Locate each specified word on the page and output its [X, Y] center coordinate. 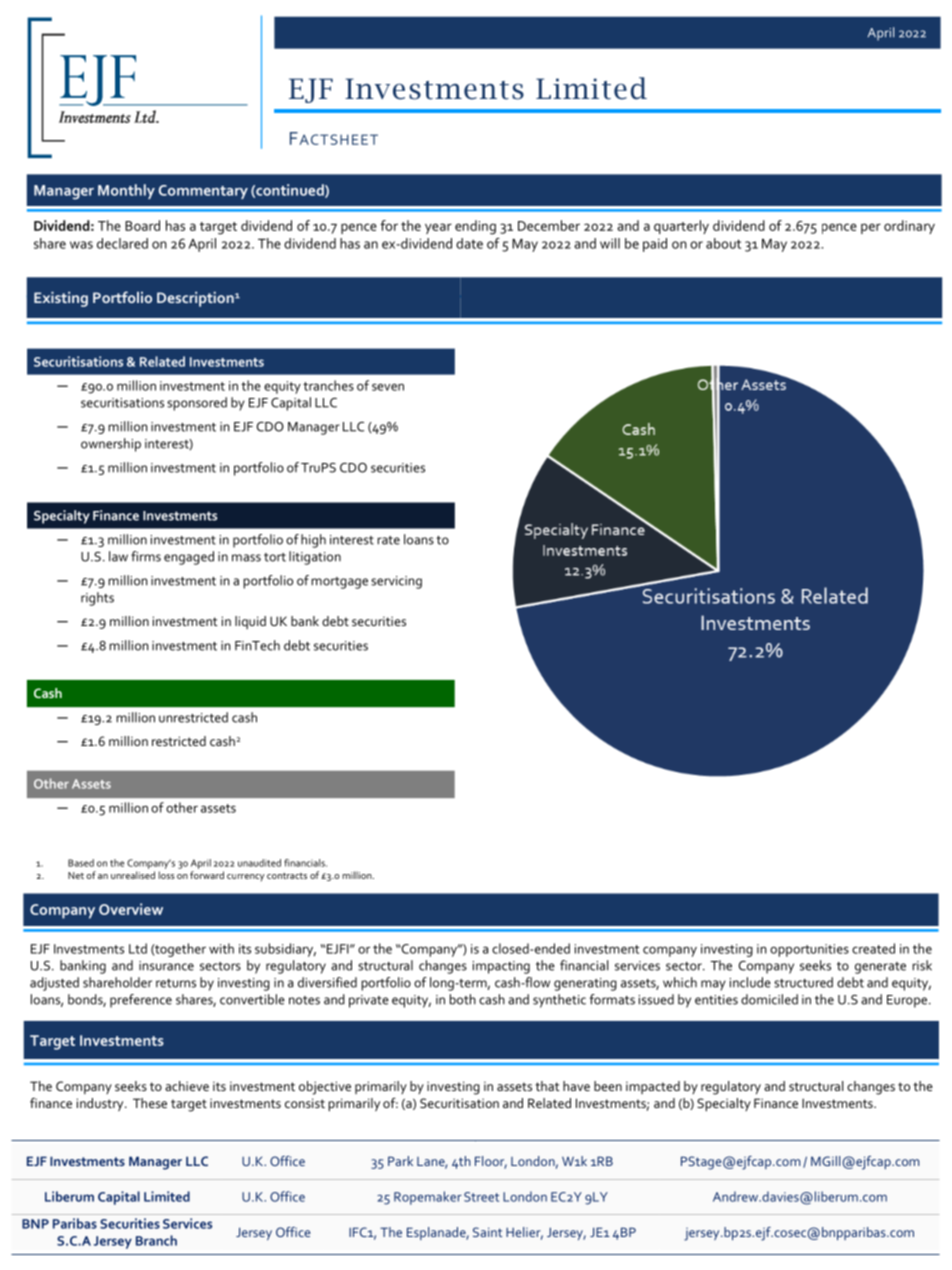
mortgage [339, 583]
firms [146, 556]
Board [142, 225]
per [871, 228]
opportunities [809, 950]
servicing [396, 582]
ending [475, 227]
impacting [501, 967]
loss [167, 875]
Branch [156, 1240]
